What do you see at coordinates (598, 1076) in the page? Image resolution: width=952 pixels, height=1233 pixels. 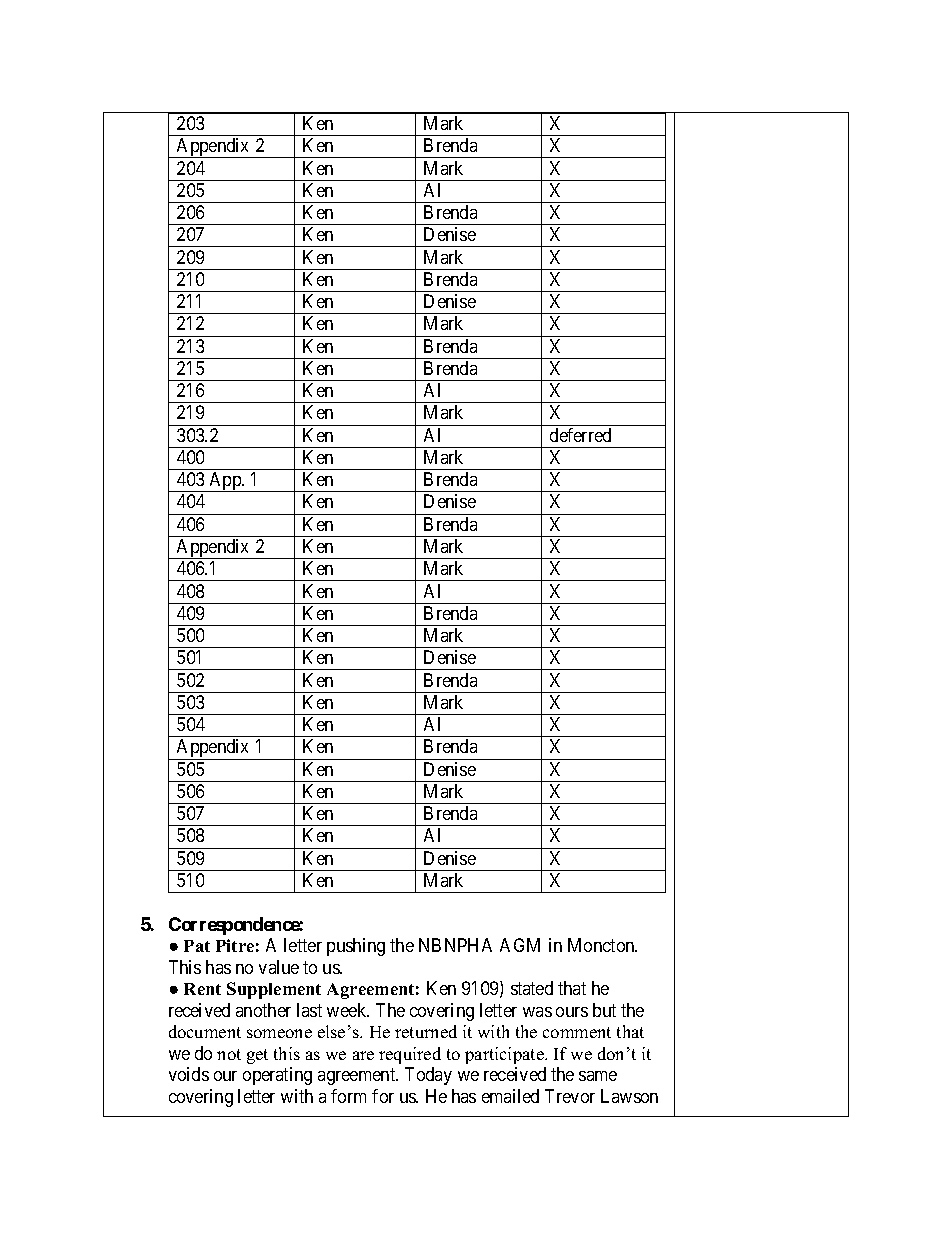 I see `same` at bounding box center [598, 1076].
